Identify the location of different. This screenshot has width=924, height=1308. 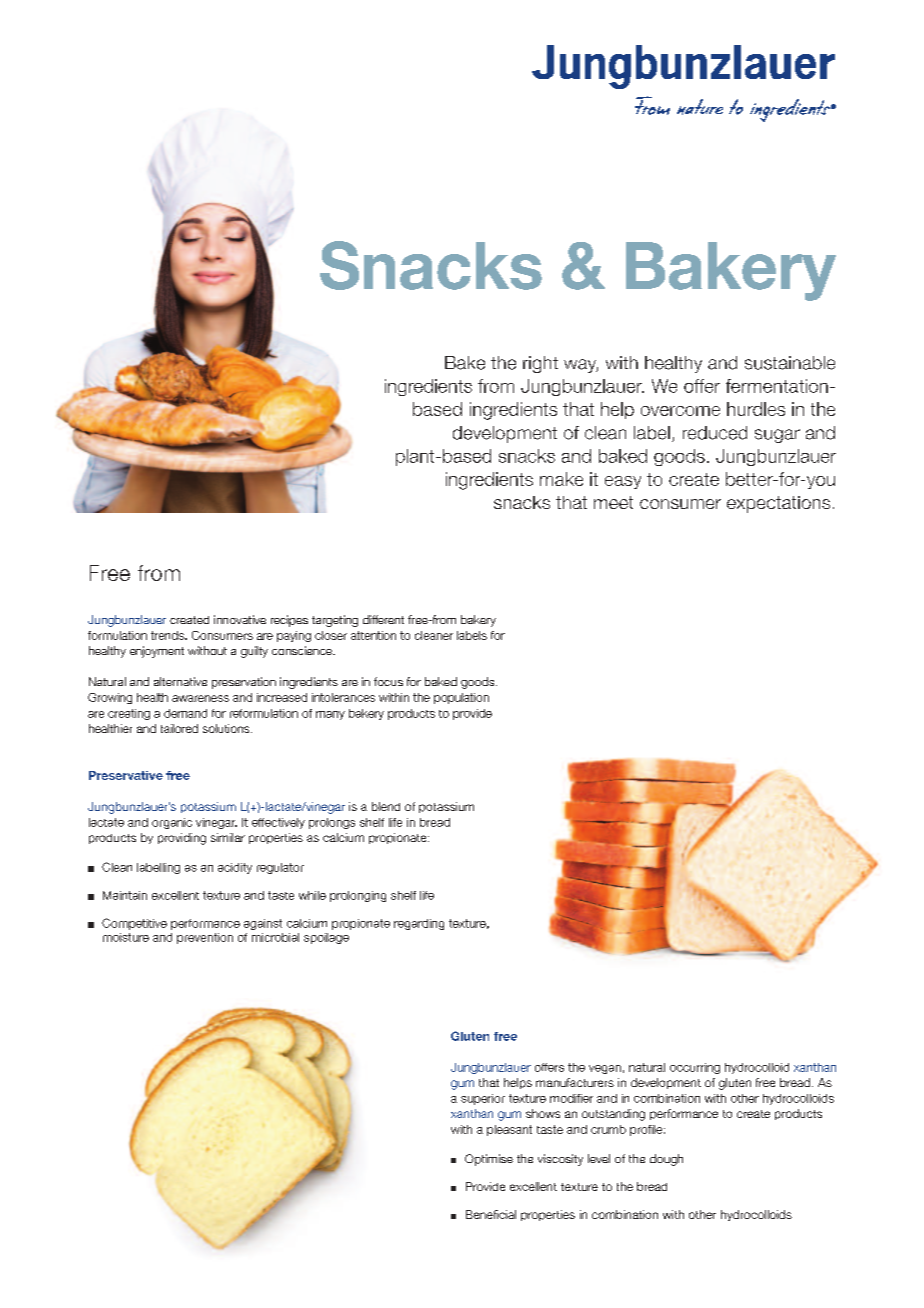
(383, 619).
